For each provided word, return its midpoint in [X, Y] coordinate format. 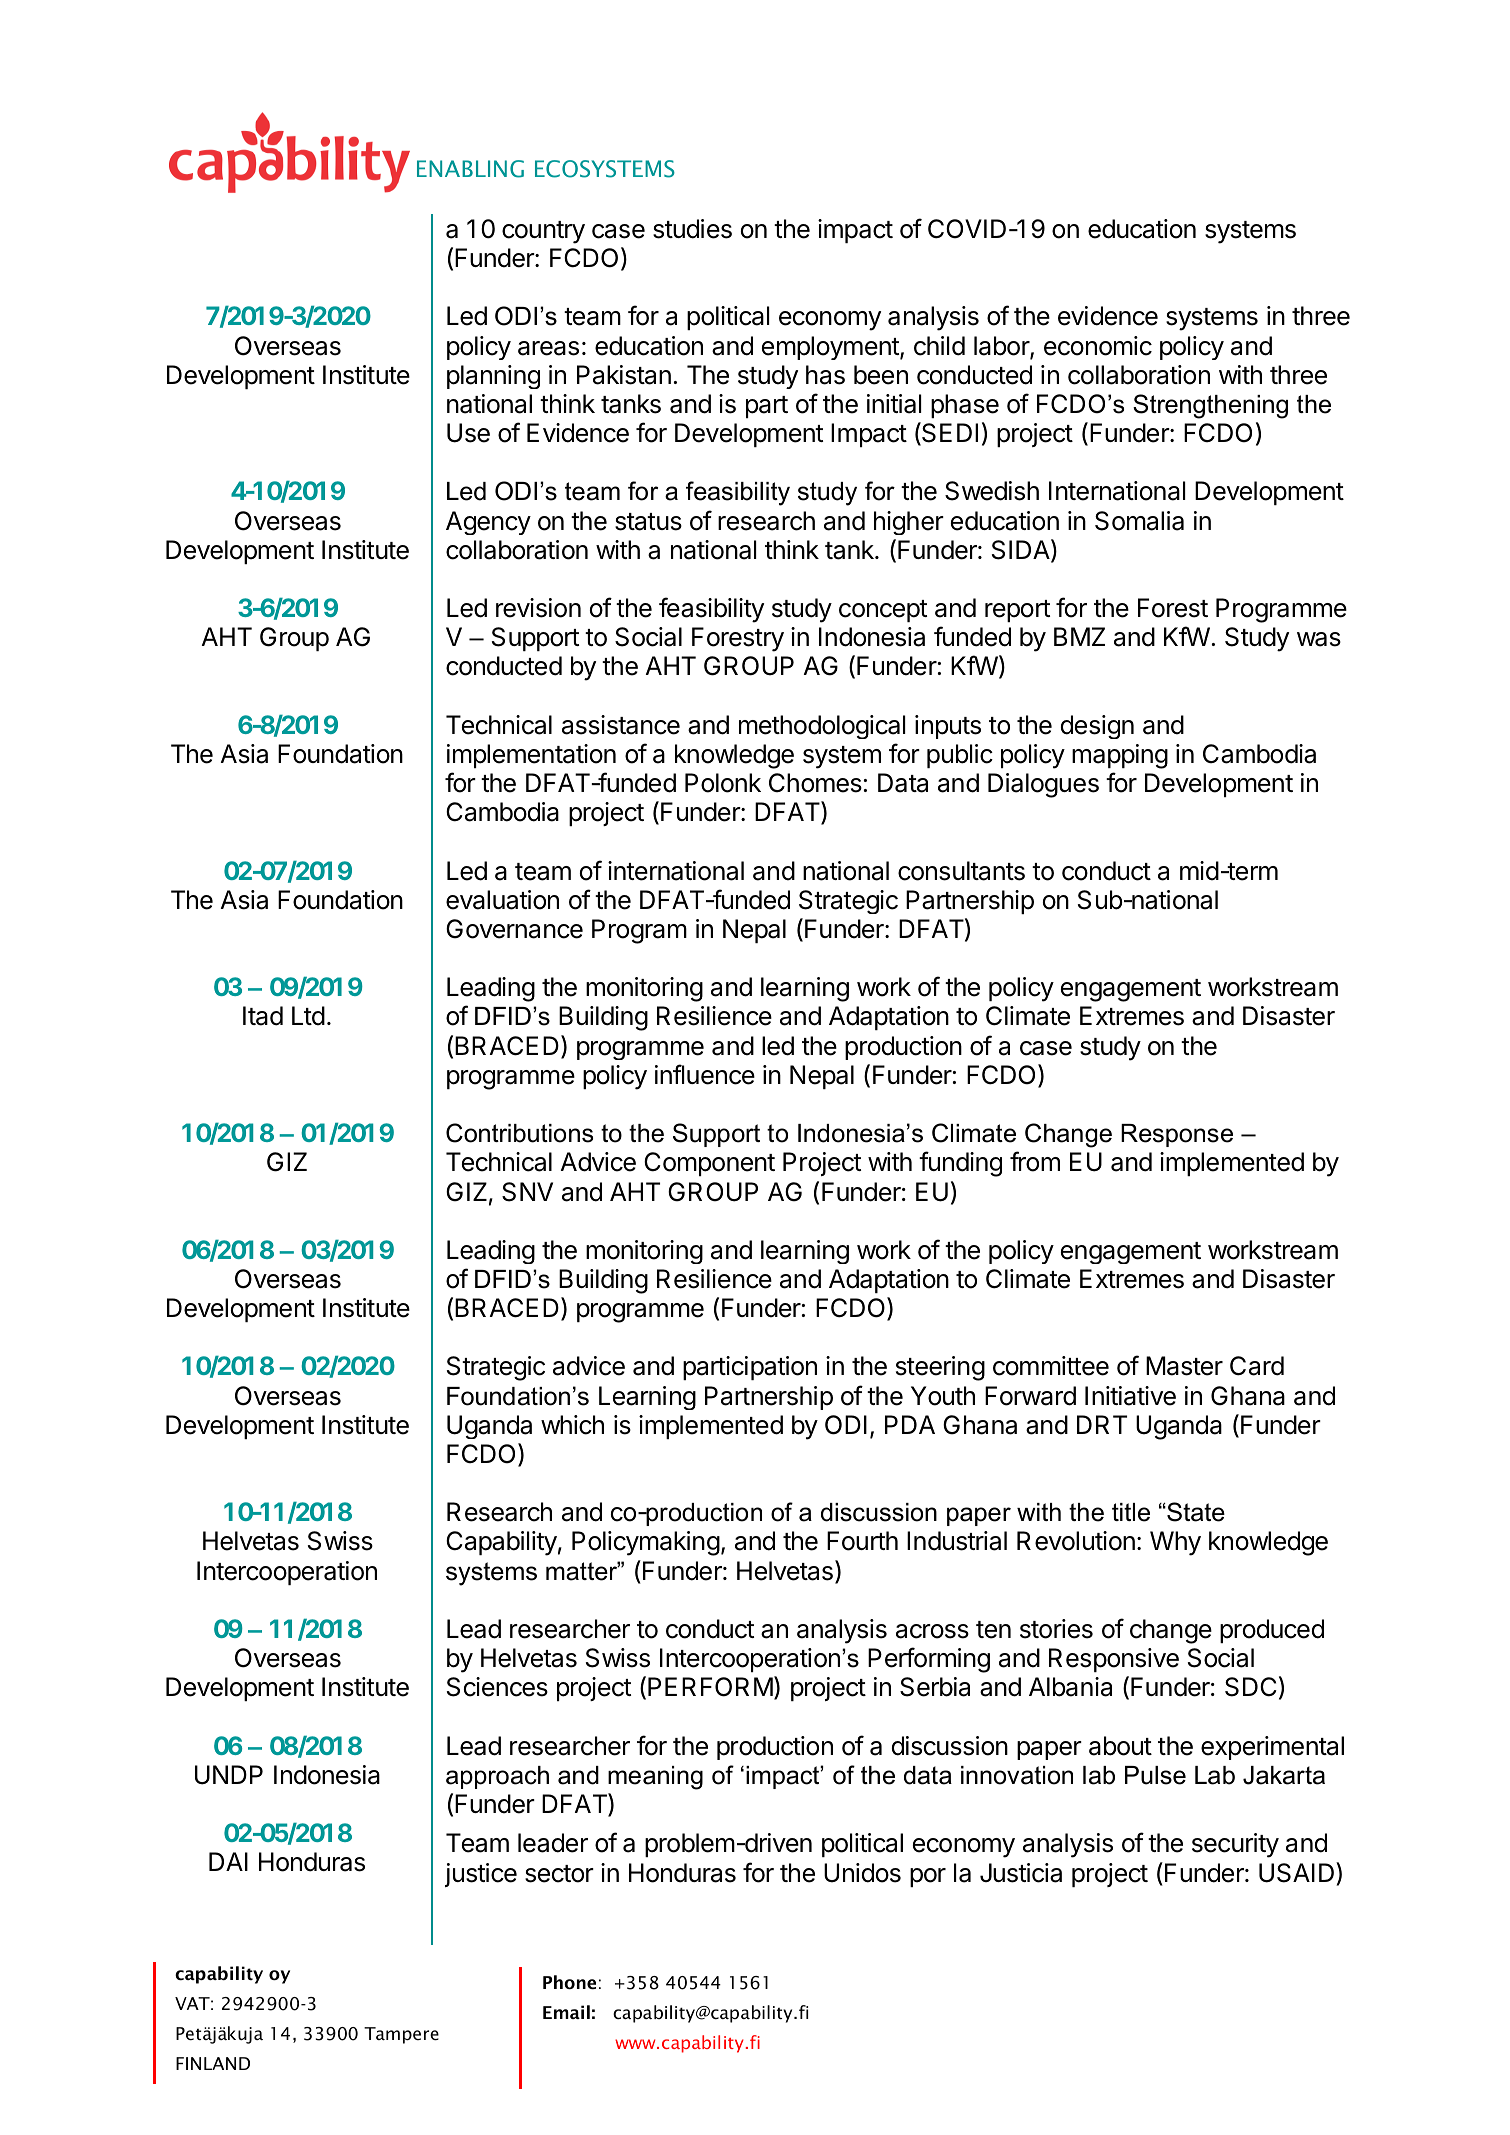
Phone [569, 1982]
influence [705, 1074]
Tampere [401, 2035]
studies [692, 229]
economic [1098, 346]
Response [1177, 1135]
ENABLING [470, 169]
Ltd [308, 1016]
